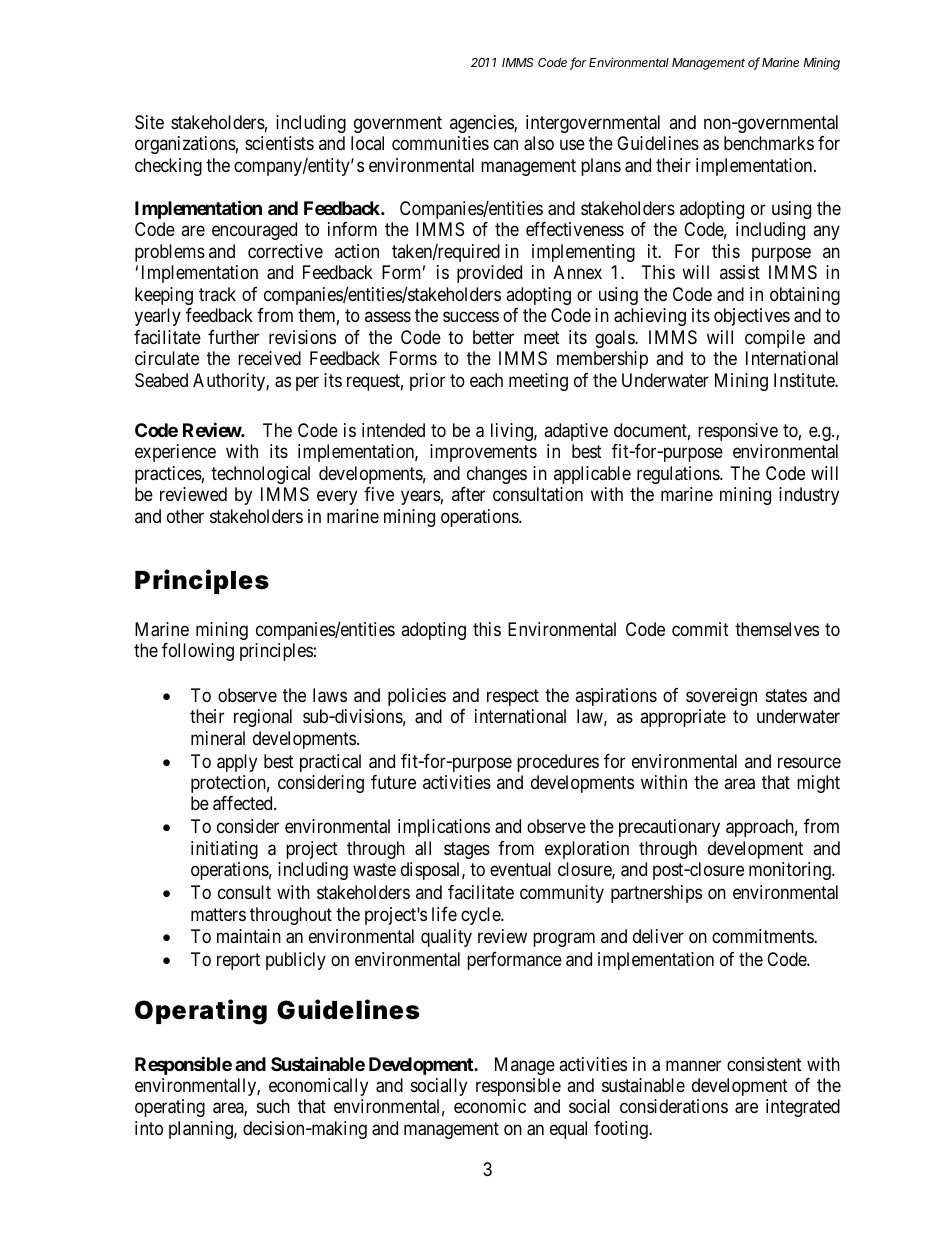 This screenshot has height=1233, width=952. I want to click on sovereign, so click(721, 697).
